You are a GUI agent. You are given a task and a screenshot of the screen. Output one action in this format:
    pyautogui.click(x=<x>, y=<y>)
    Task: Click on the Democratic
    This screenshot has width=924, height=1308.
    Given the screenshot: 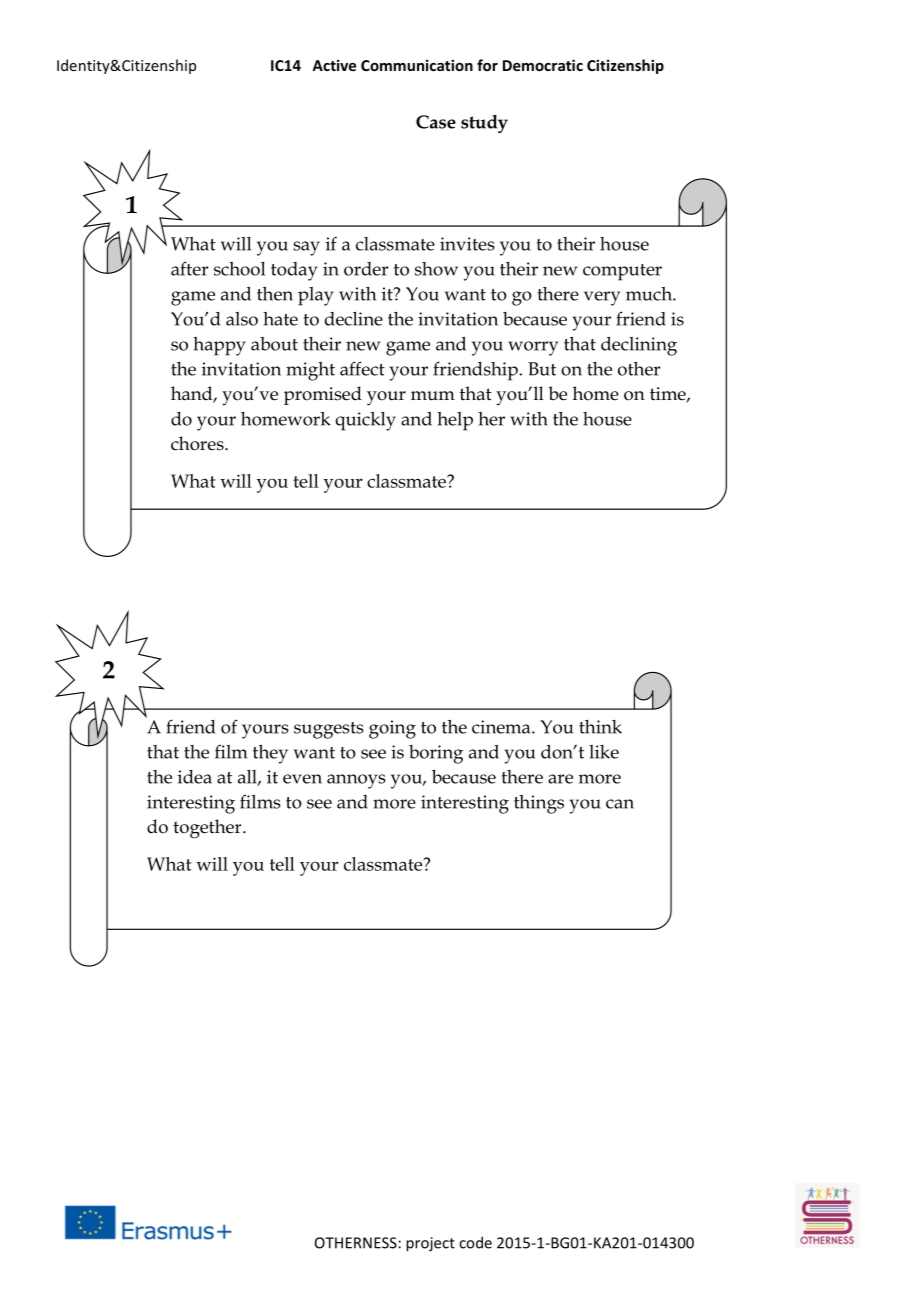 What is the action you would take?
    pyautogui.click(x=543, y=65)
